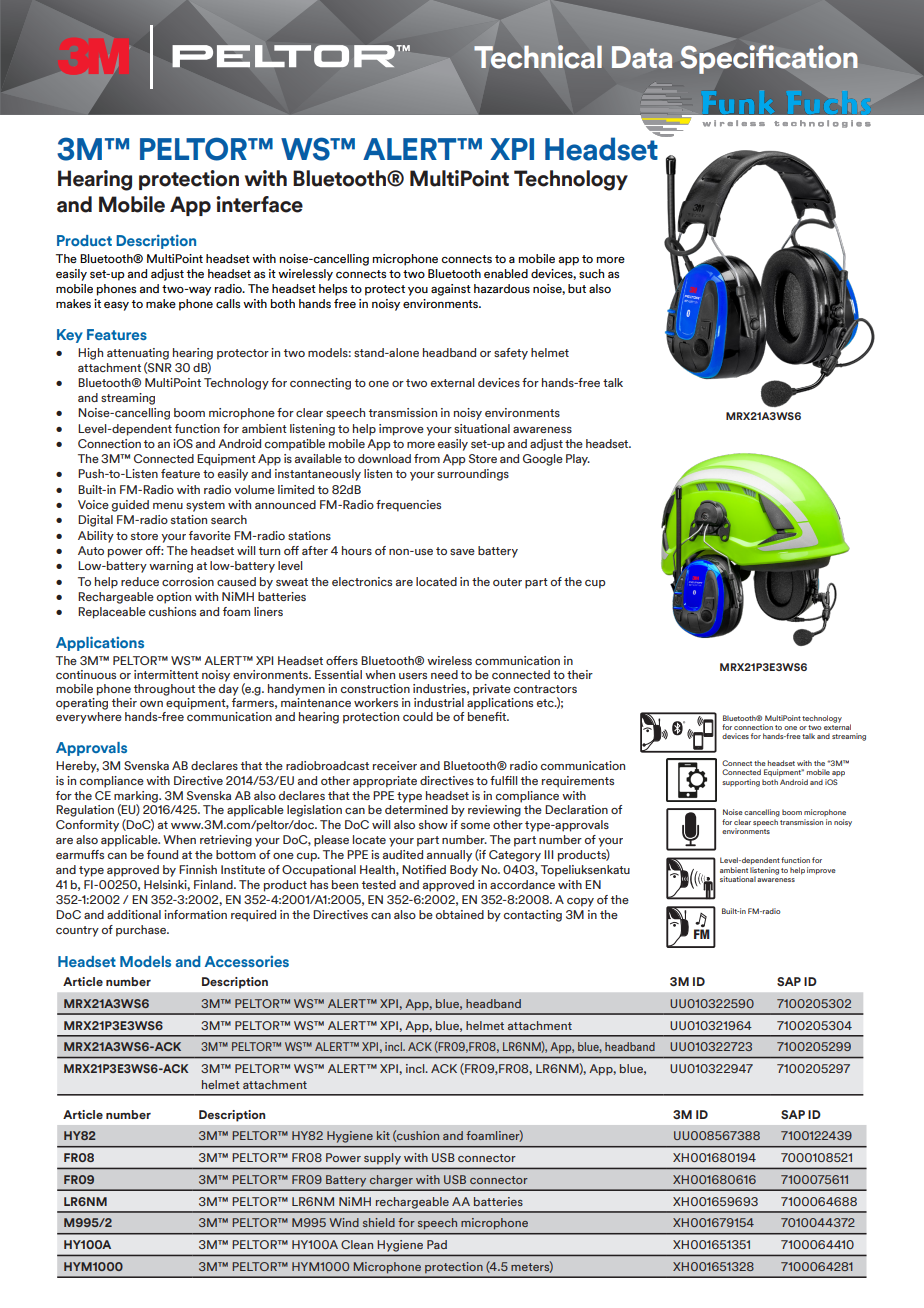 This page has width=924, height=1308. I want to click on copy, so click(580, 902).
